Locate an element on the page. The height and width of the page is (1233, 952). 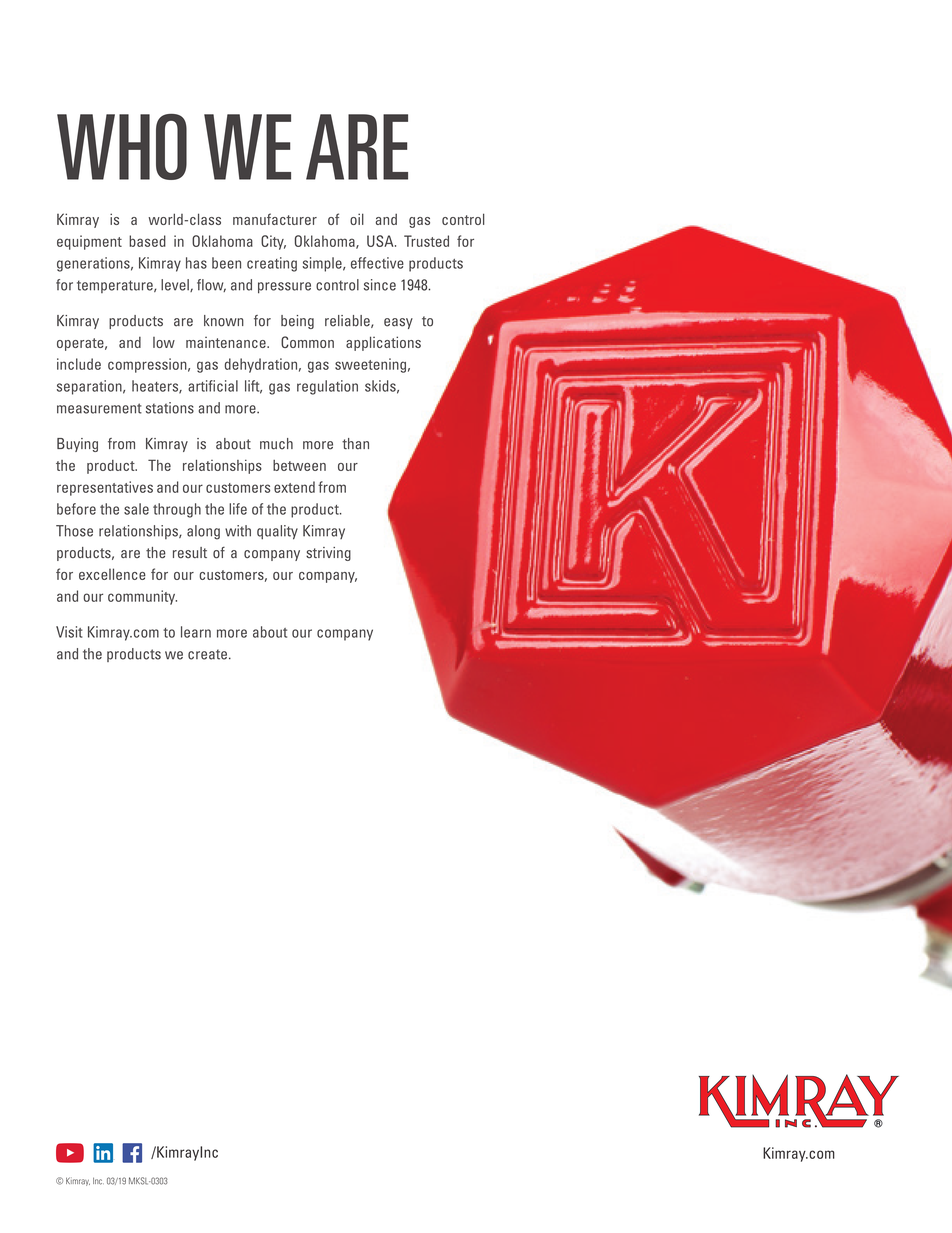
Visit is located at coordinates (69, 632).
